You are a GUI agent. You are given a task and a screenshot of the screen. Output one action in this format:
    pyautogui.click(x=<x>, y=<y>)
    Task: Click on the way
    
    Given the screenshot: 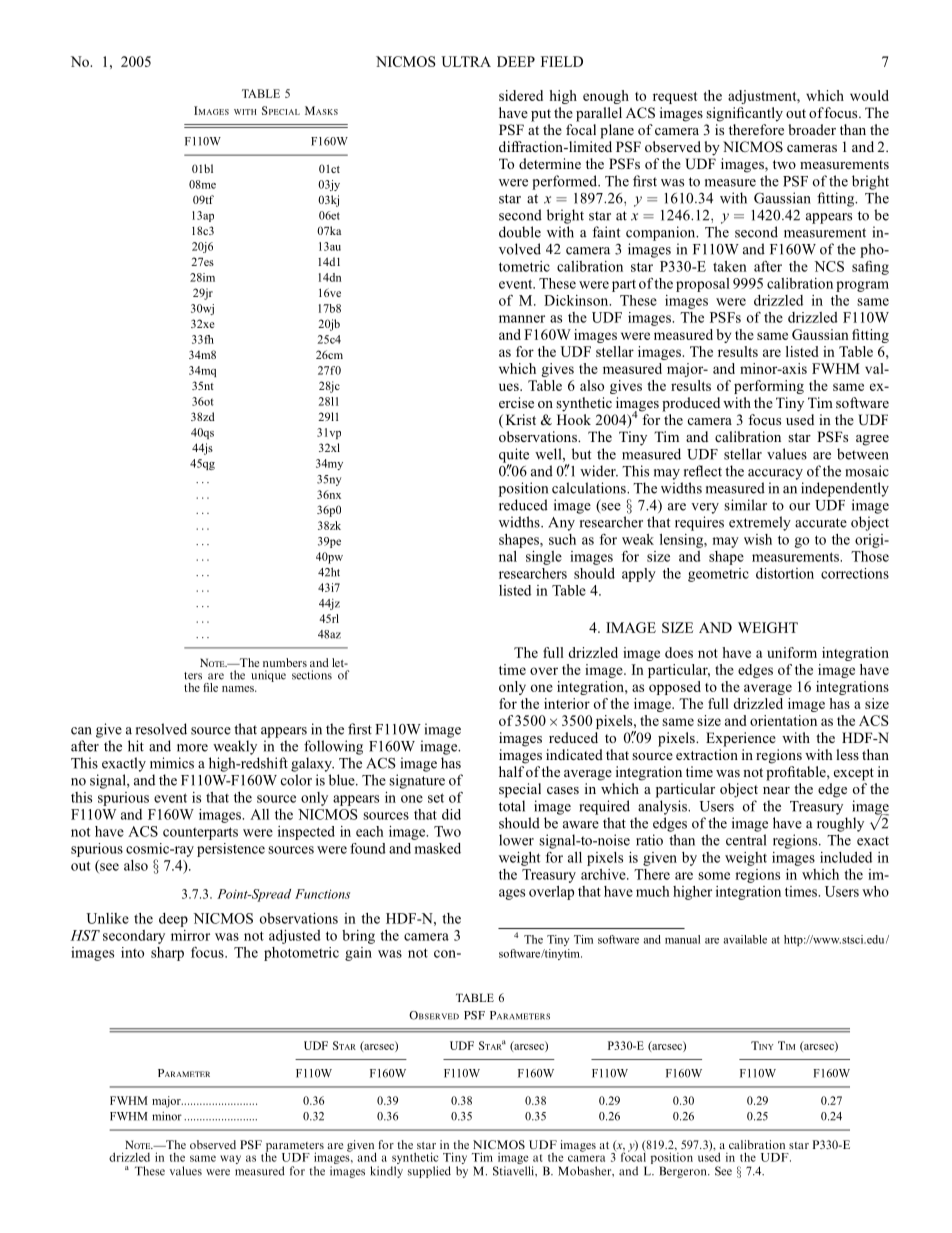 What is the action you would take?
    pyautogui.click(x=230, y=1159)
